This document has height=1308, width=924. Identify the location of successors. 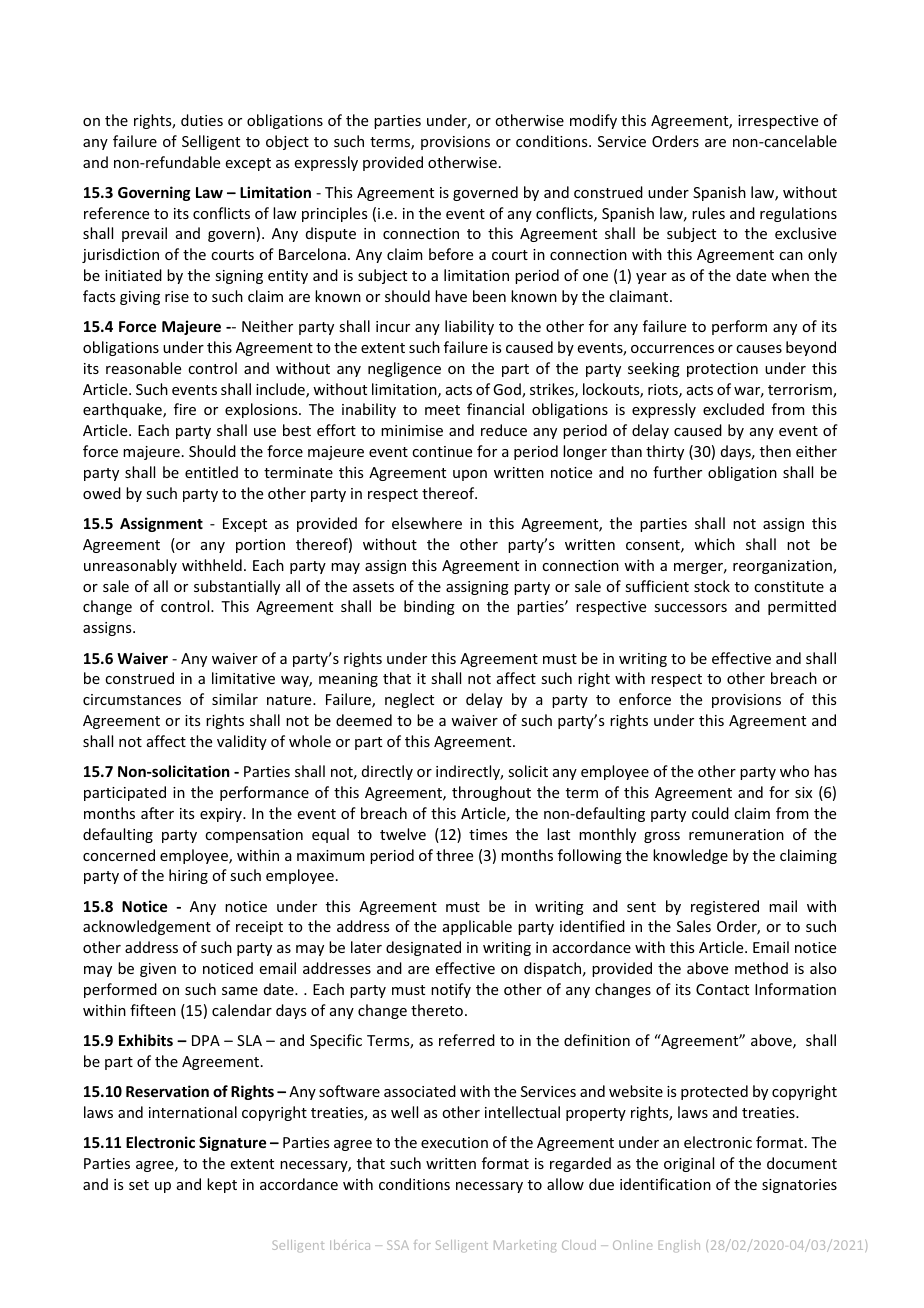
(690, 608).
